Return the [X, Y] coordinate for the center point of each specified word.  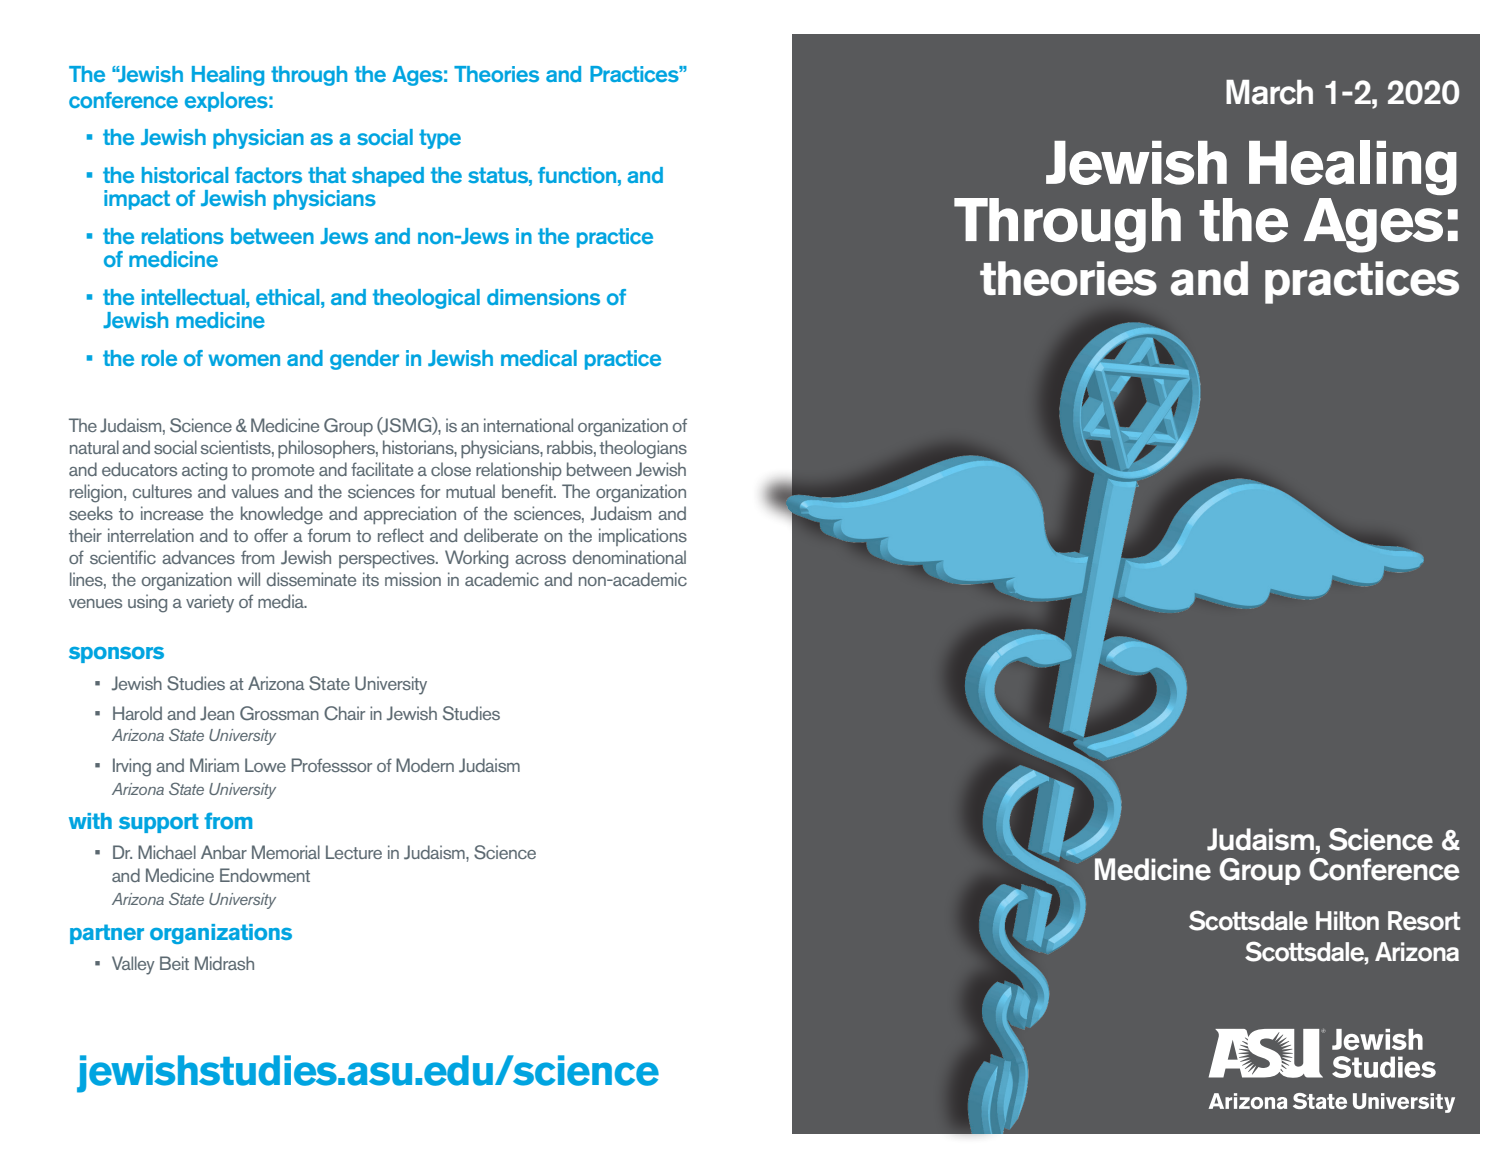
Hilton [1347, 921]
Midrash [224, 963]
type [440, 139]
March [1269, 92]
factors [268, 175]
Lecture [354, 852]
